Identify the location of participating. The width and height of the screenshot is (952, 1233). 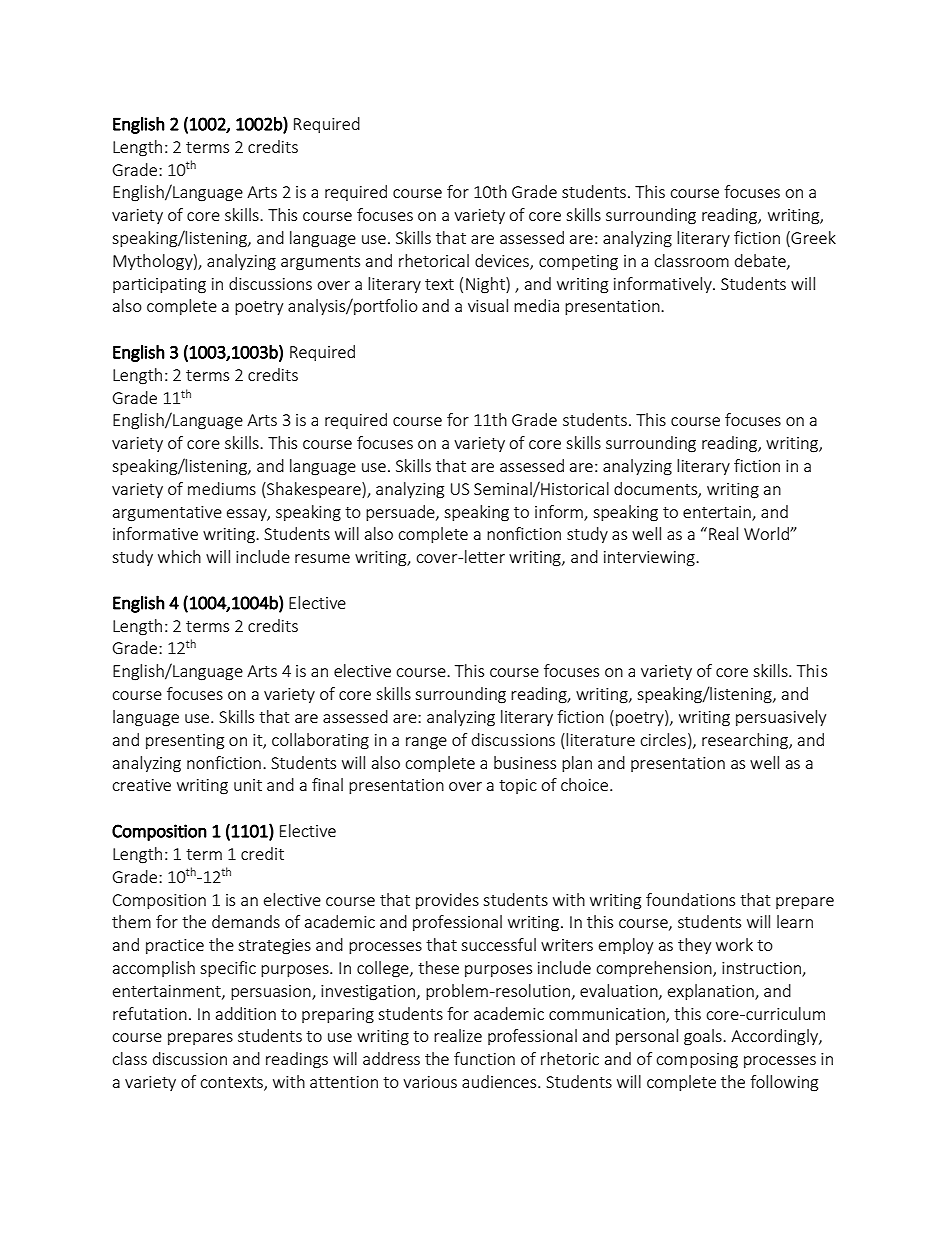
(159, 286).
